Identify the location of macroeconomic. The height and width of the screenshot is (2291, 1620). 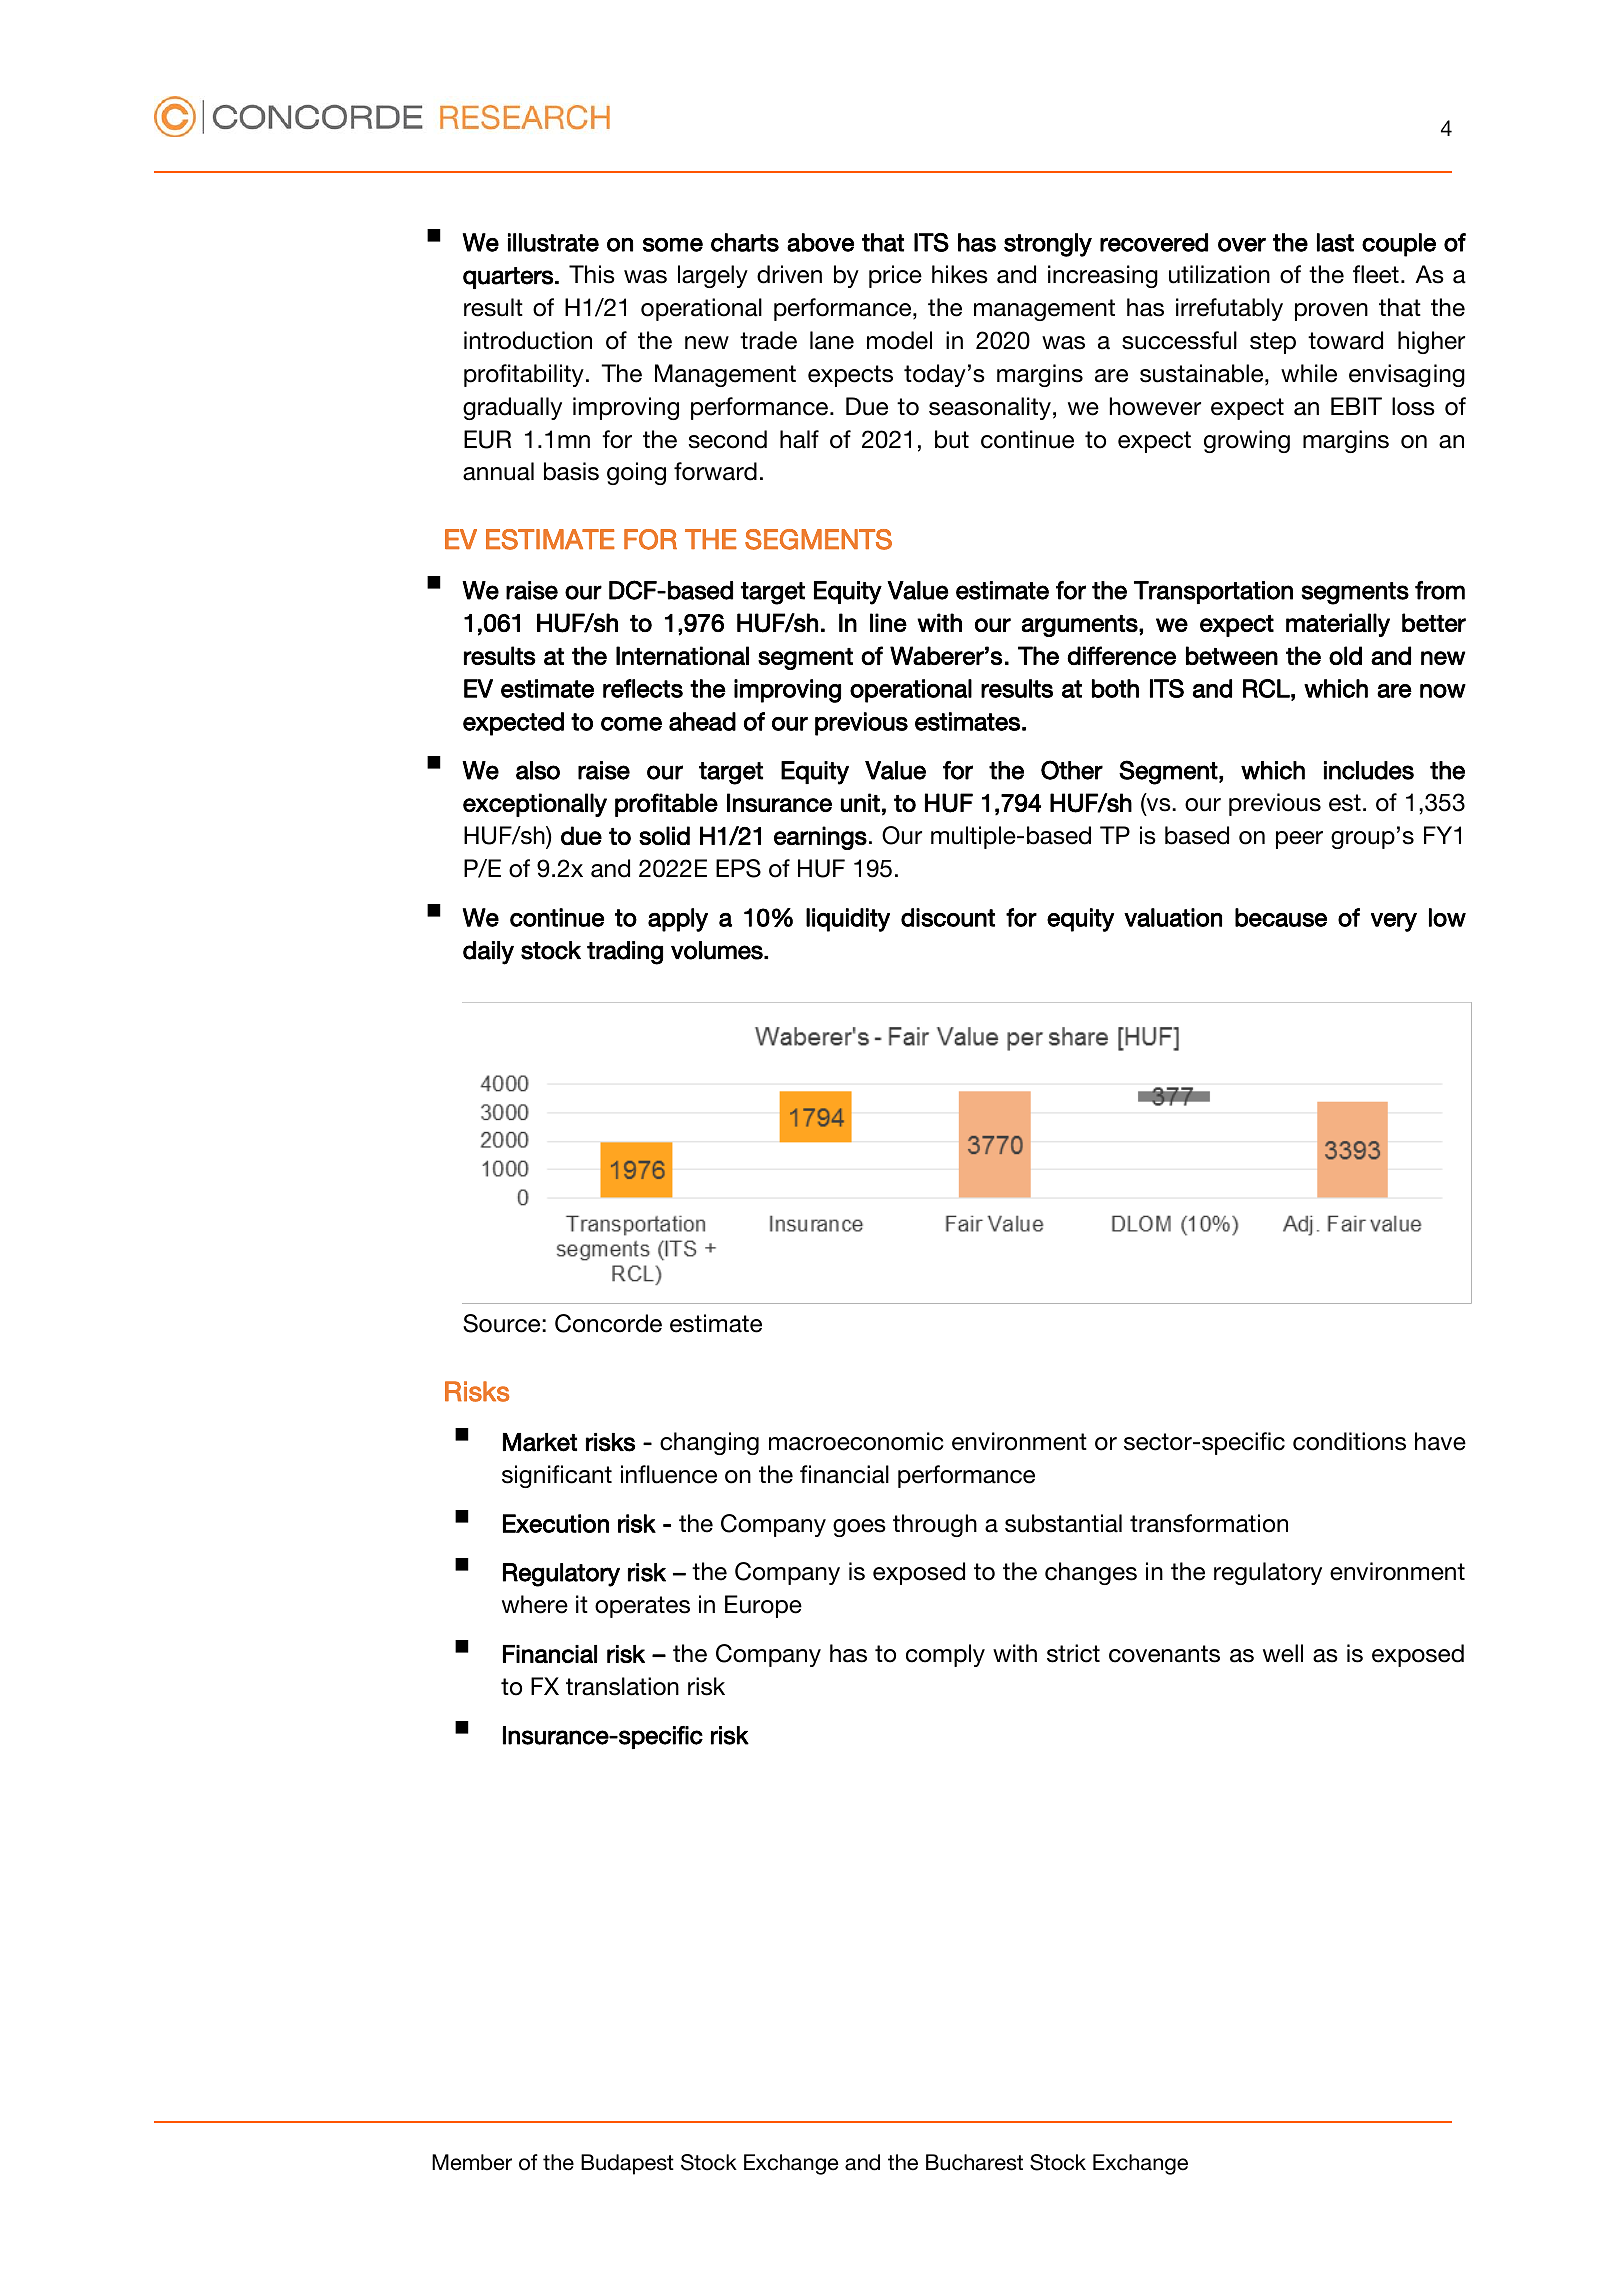
(856, 1441).
